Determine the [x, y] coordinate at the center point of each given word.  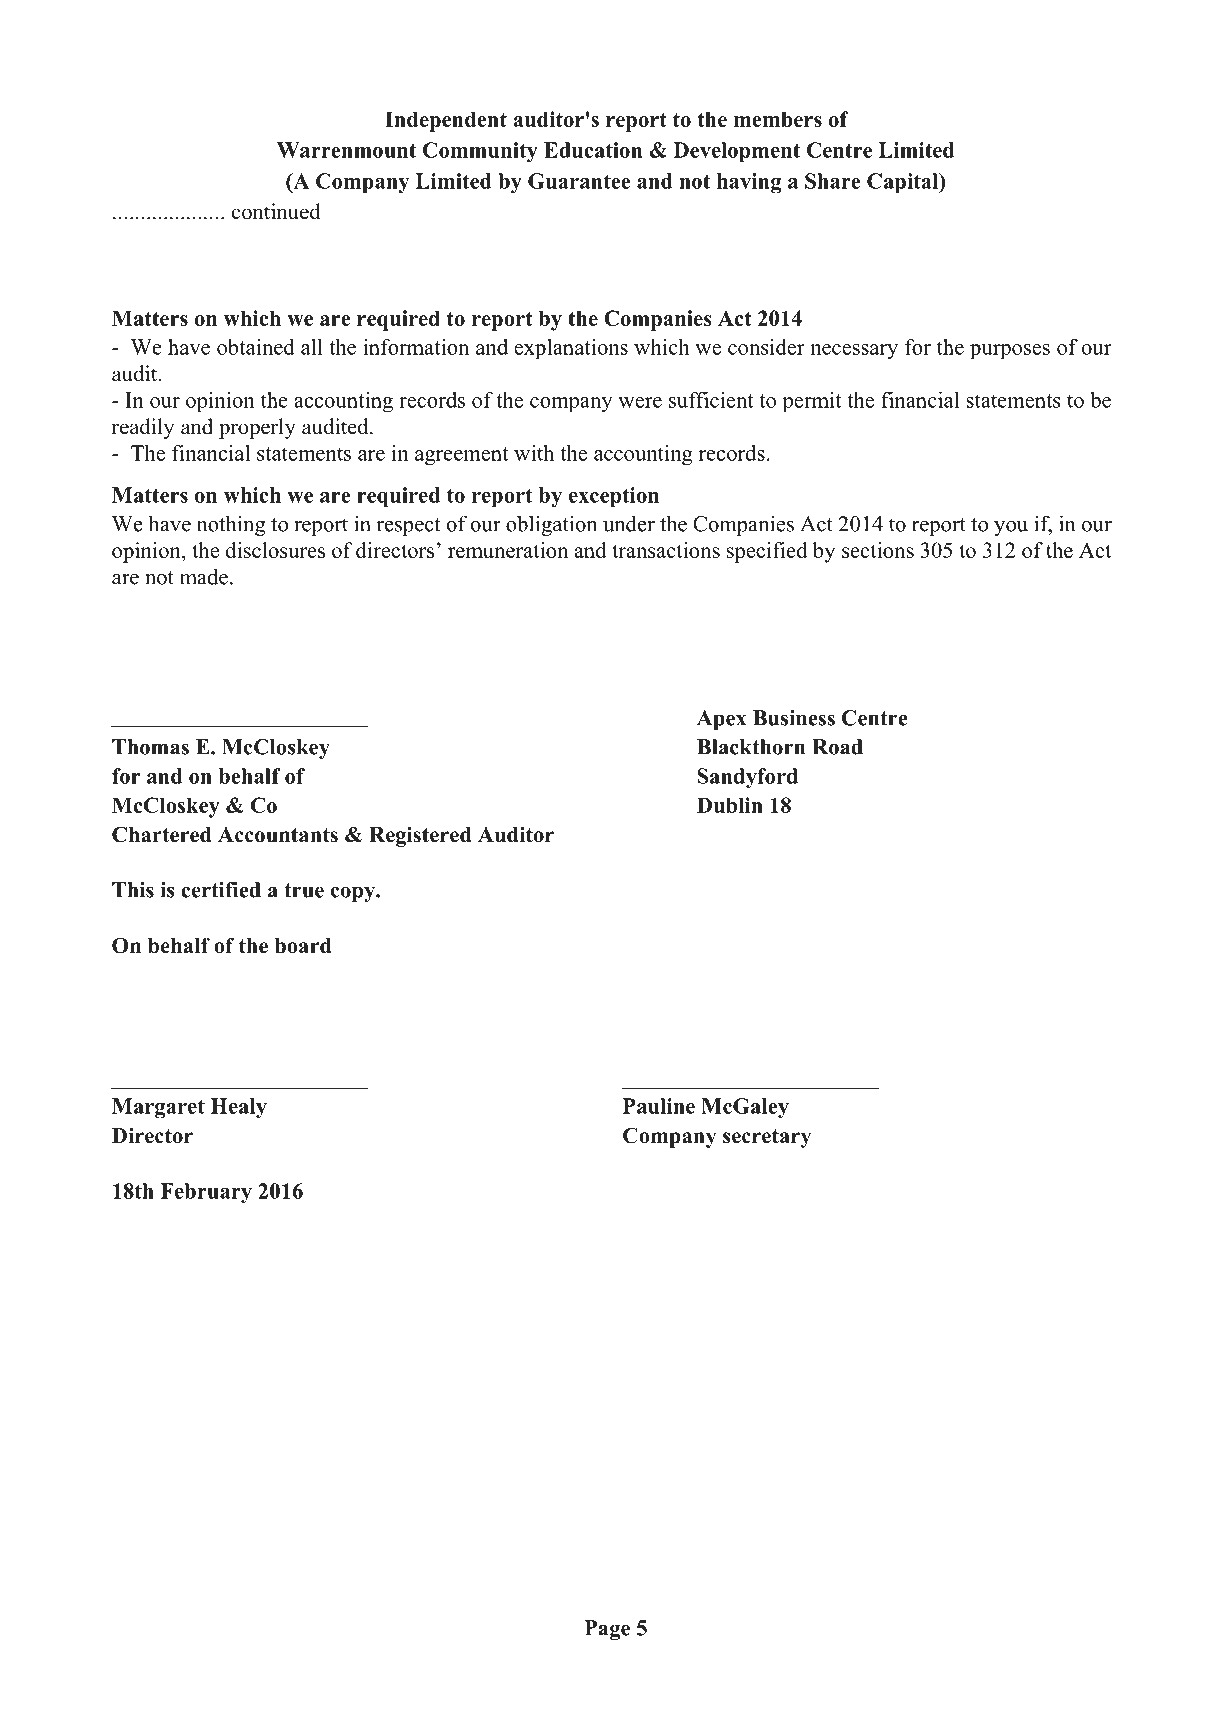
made [204, 576]
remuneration [508, 550]
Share [833, 181]
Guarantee [579, 181]
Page [607, 1630]
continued [276, 211]
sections [878, 550]
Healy [239, 1108]
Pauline [659, 1106]
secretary [767, 1138]
